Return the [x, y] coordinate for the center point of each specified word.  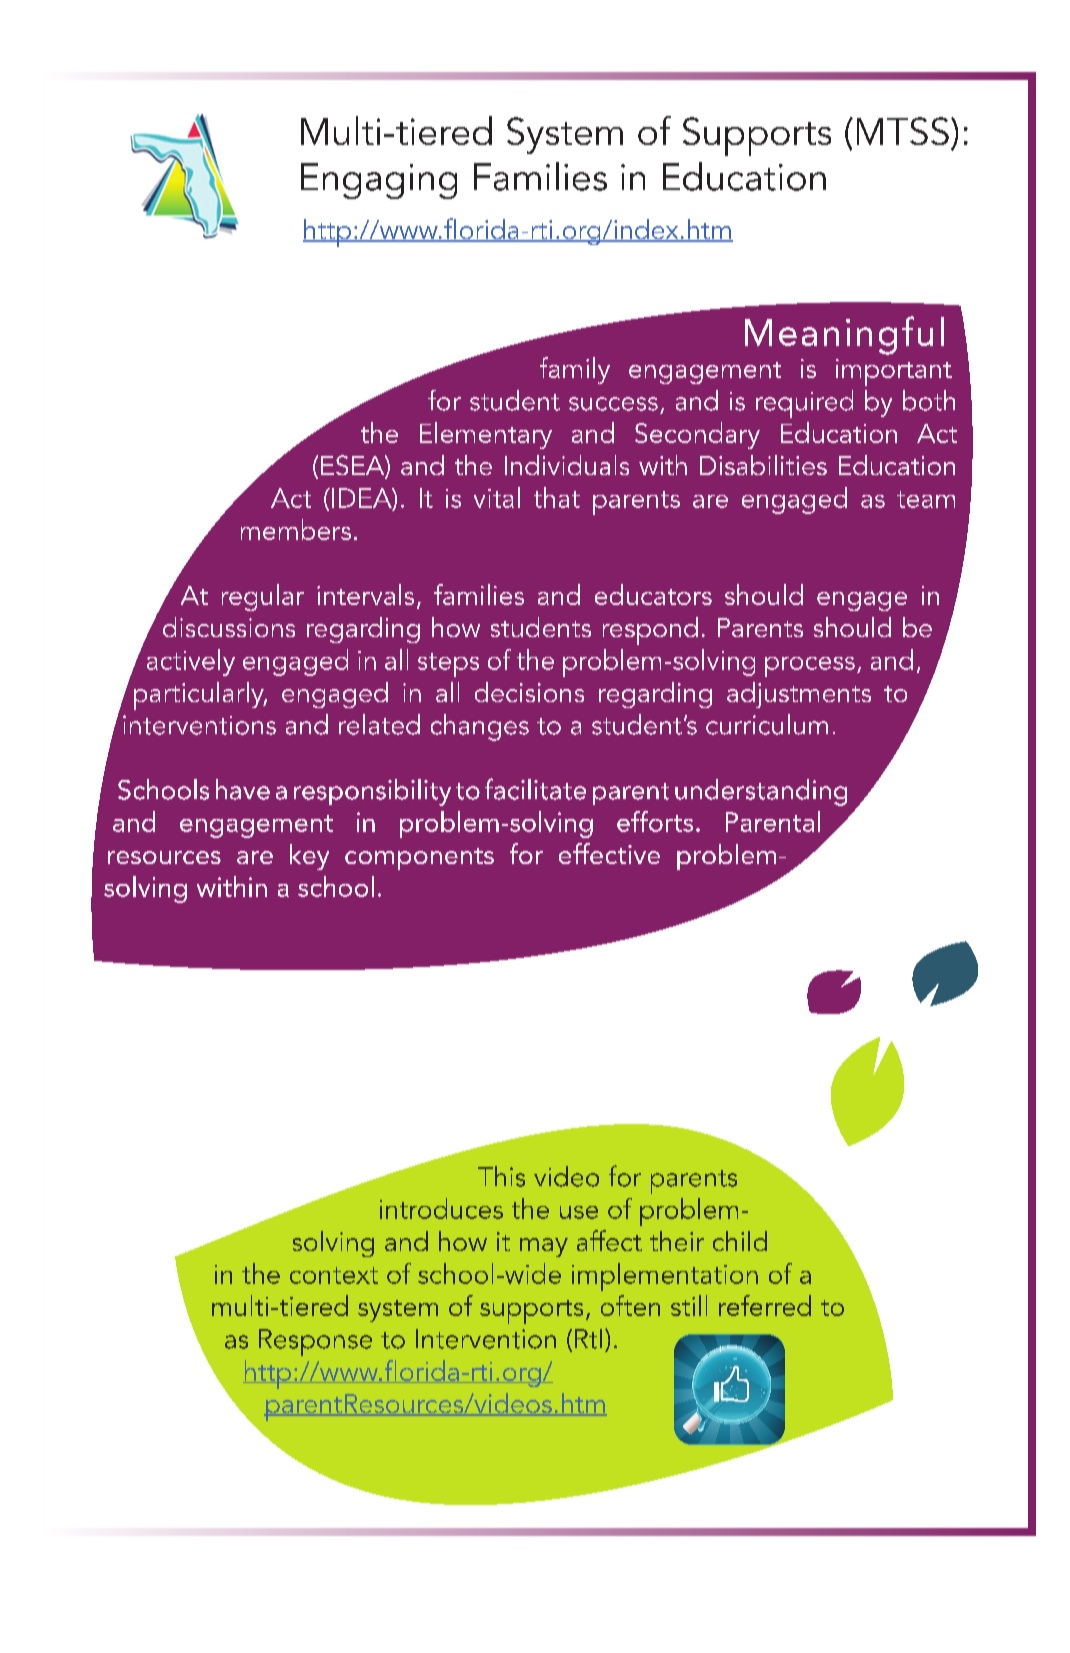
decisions [529, 692]
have [243, 789]
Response [315, 1342]
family [575, 370]
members [296, 529]
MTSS [903, 131]
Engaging [379, 181]
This [501, 1176]
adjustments [799, 695]
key [309, 857]
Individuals [567, 465]
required [804, 404]
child [740, 1241]
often [630, 1305]
